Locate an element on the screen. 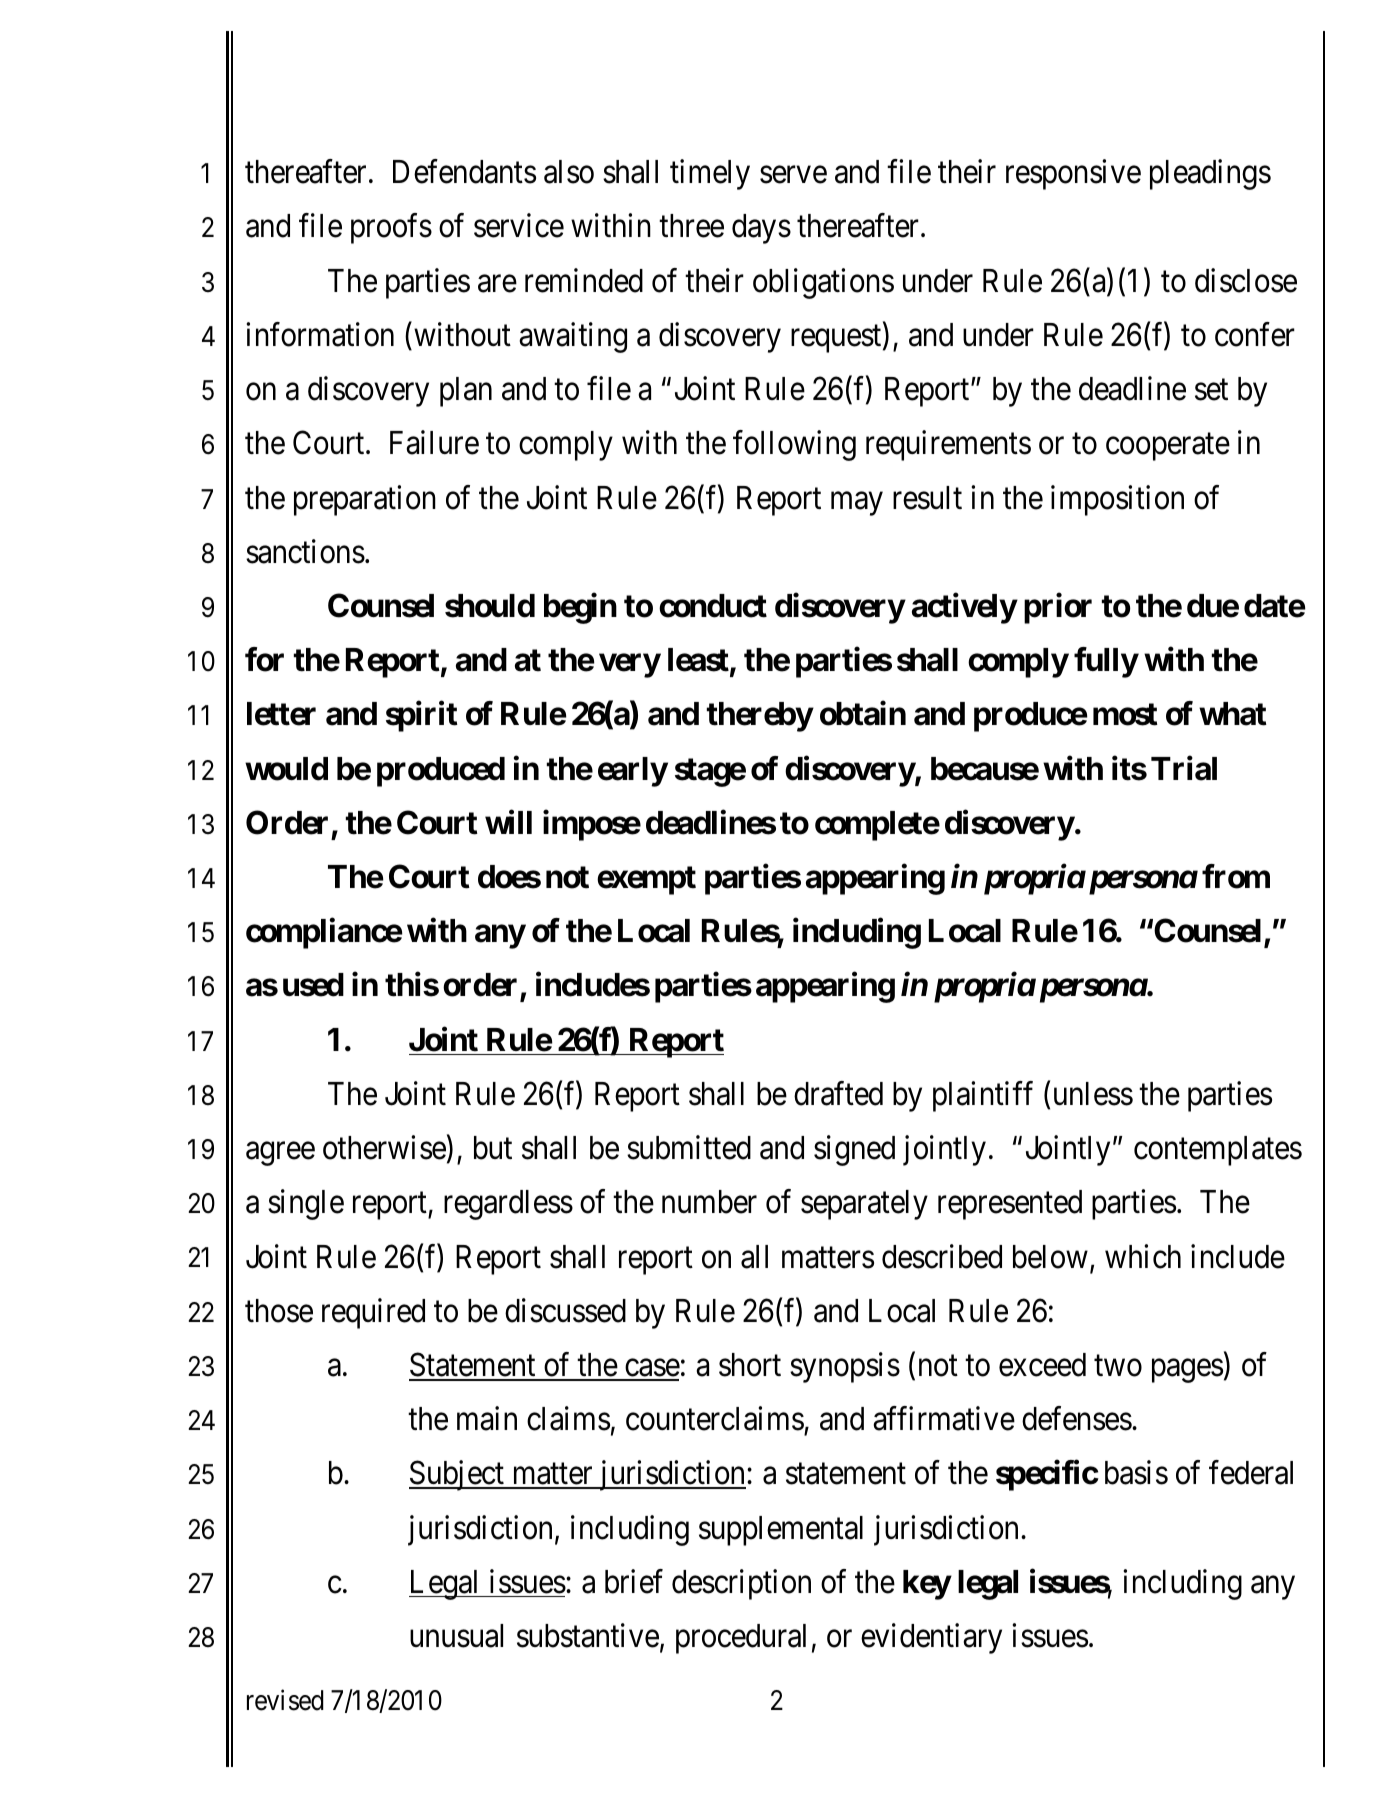 This screenshot has height=1798, width=1389. conduct is located at coordinates (713, 606).
